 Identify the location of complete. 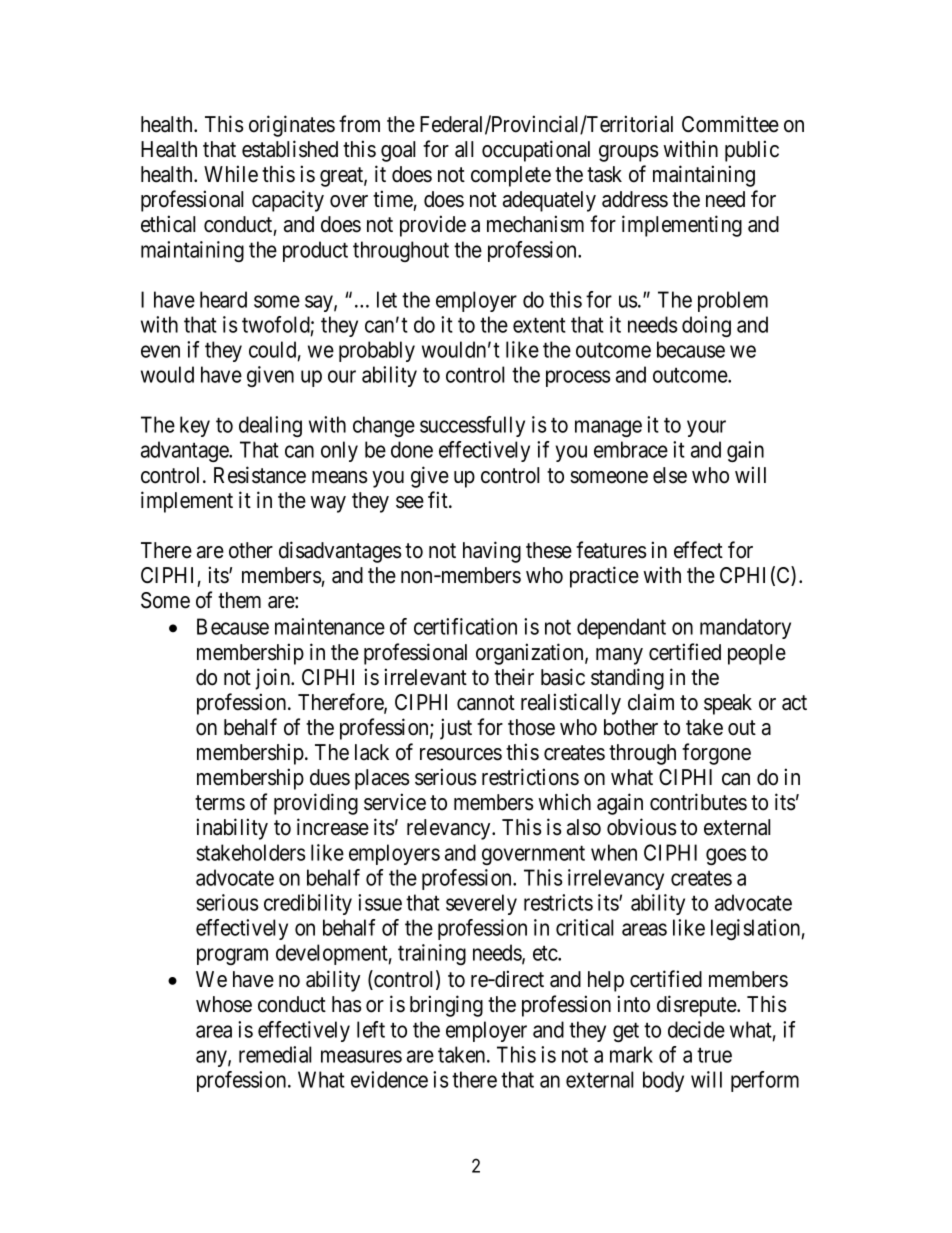
(511, 176).
